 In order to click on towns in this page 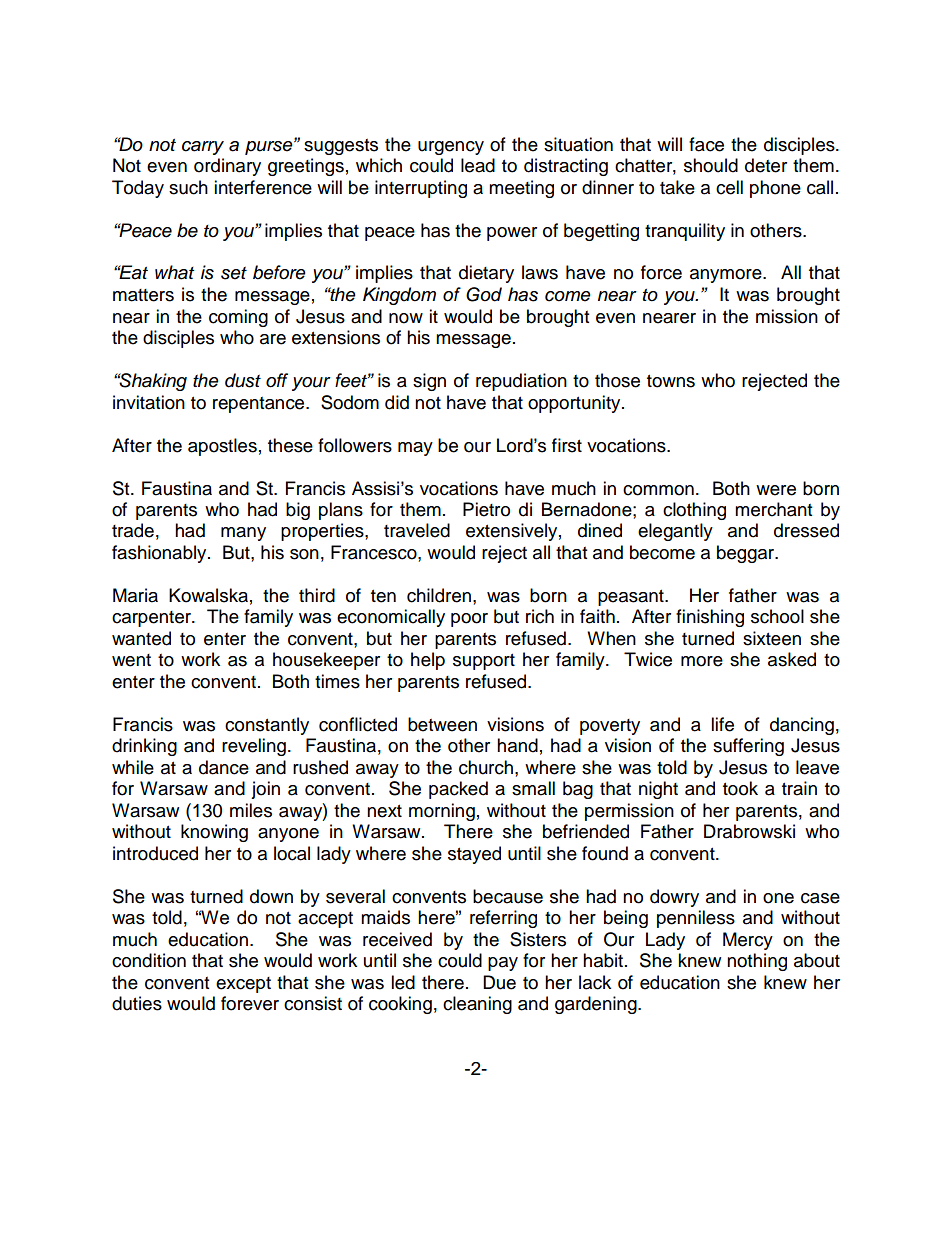, I will do `click(671, 381)`.
